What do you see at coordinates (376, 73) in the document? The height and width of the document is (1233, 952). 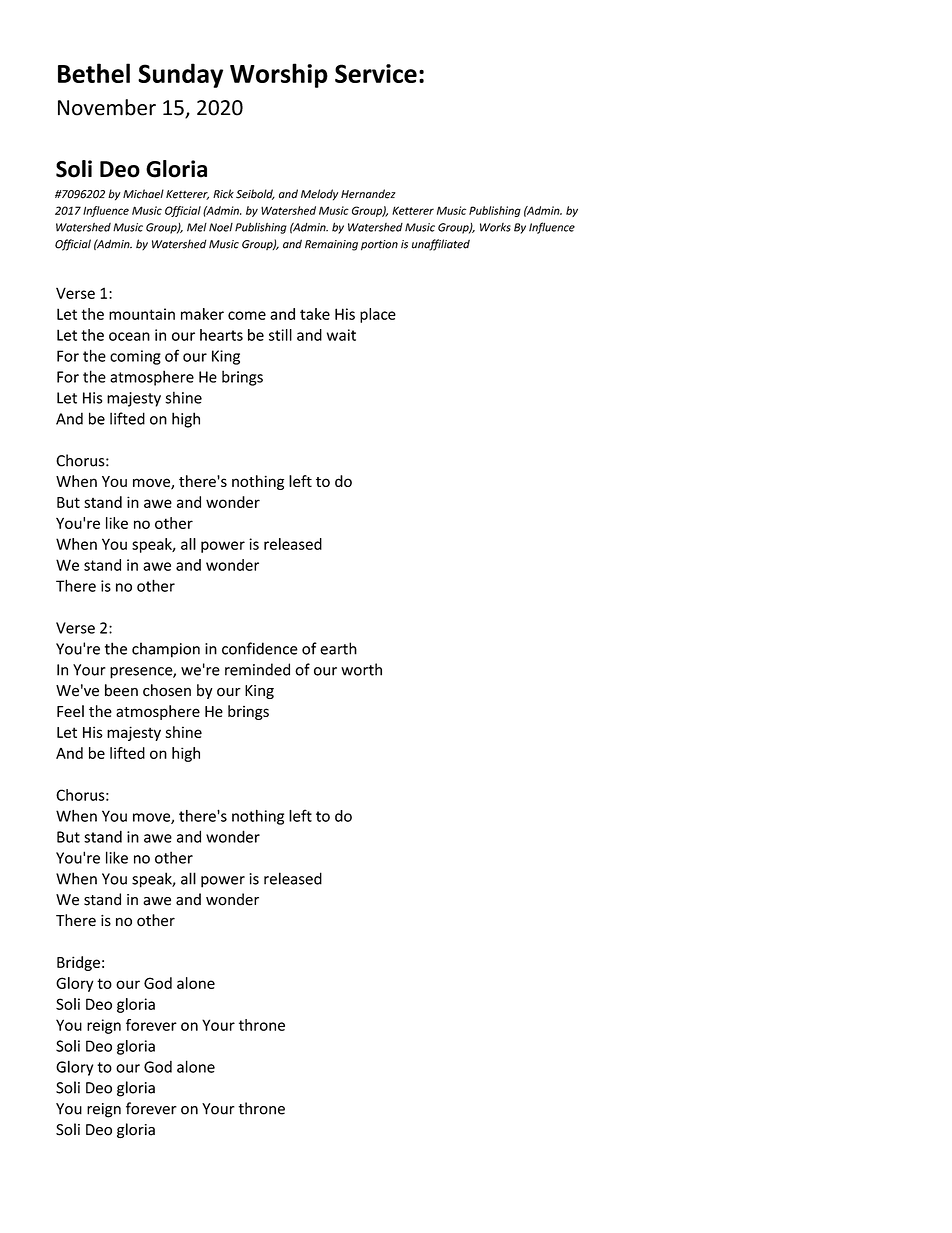 I see `Service` at bounding box center [376, 73].
